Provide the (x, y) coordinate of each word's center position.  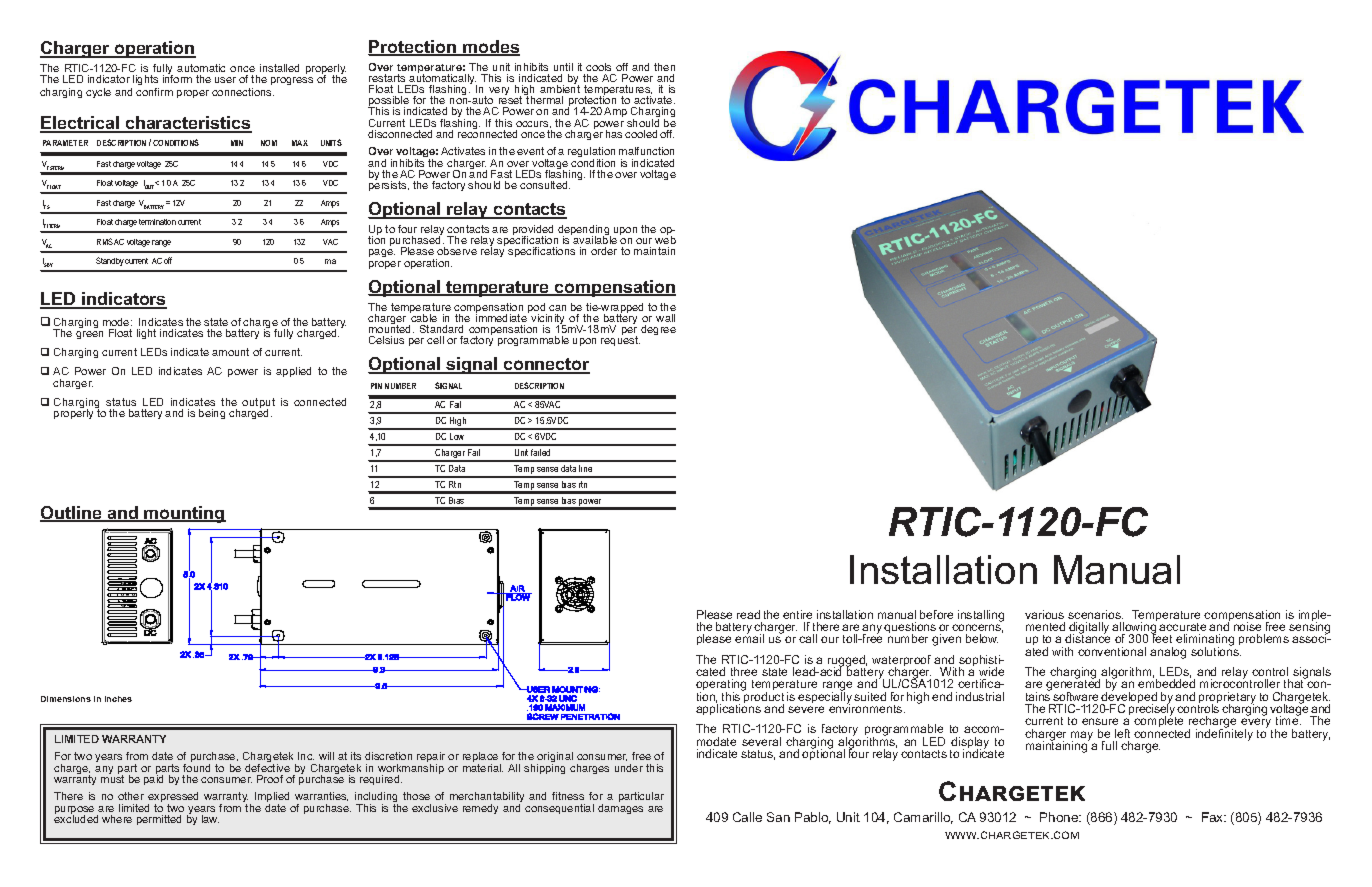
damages (620, 809)
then (664, 67)
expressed (173, 799)
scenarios (1095, 614)
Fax (1214, 817)
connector (545, 366)
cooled (641, 134)
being (212, 414)
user (225, 80)
